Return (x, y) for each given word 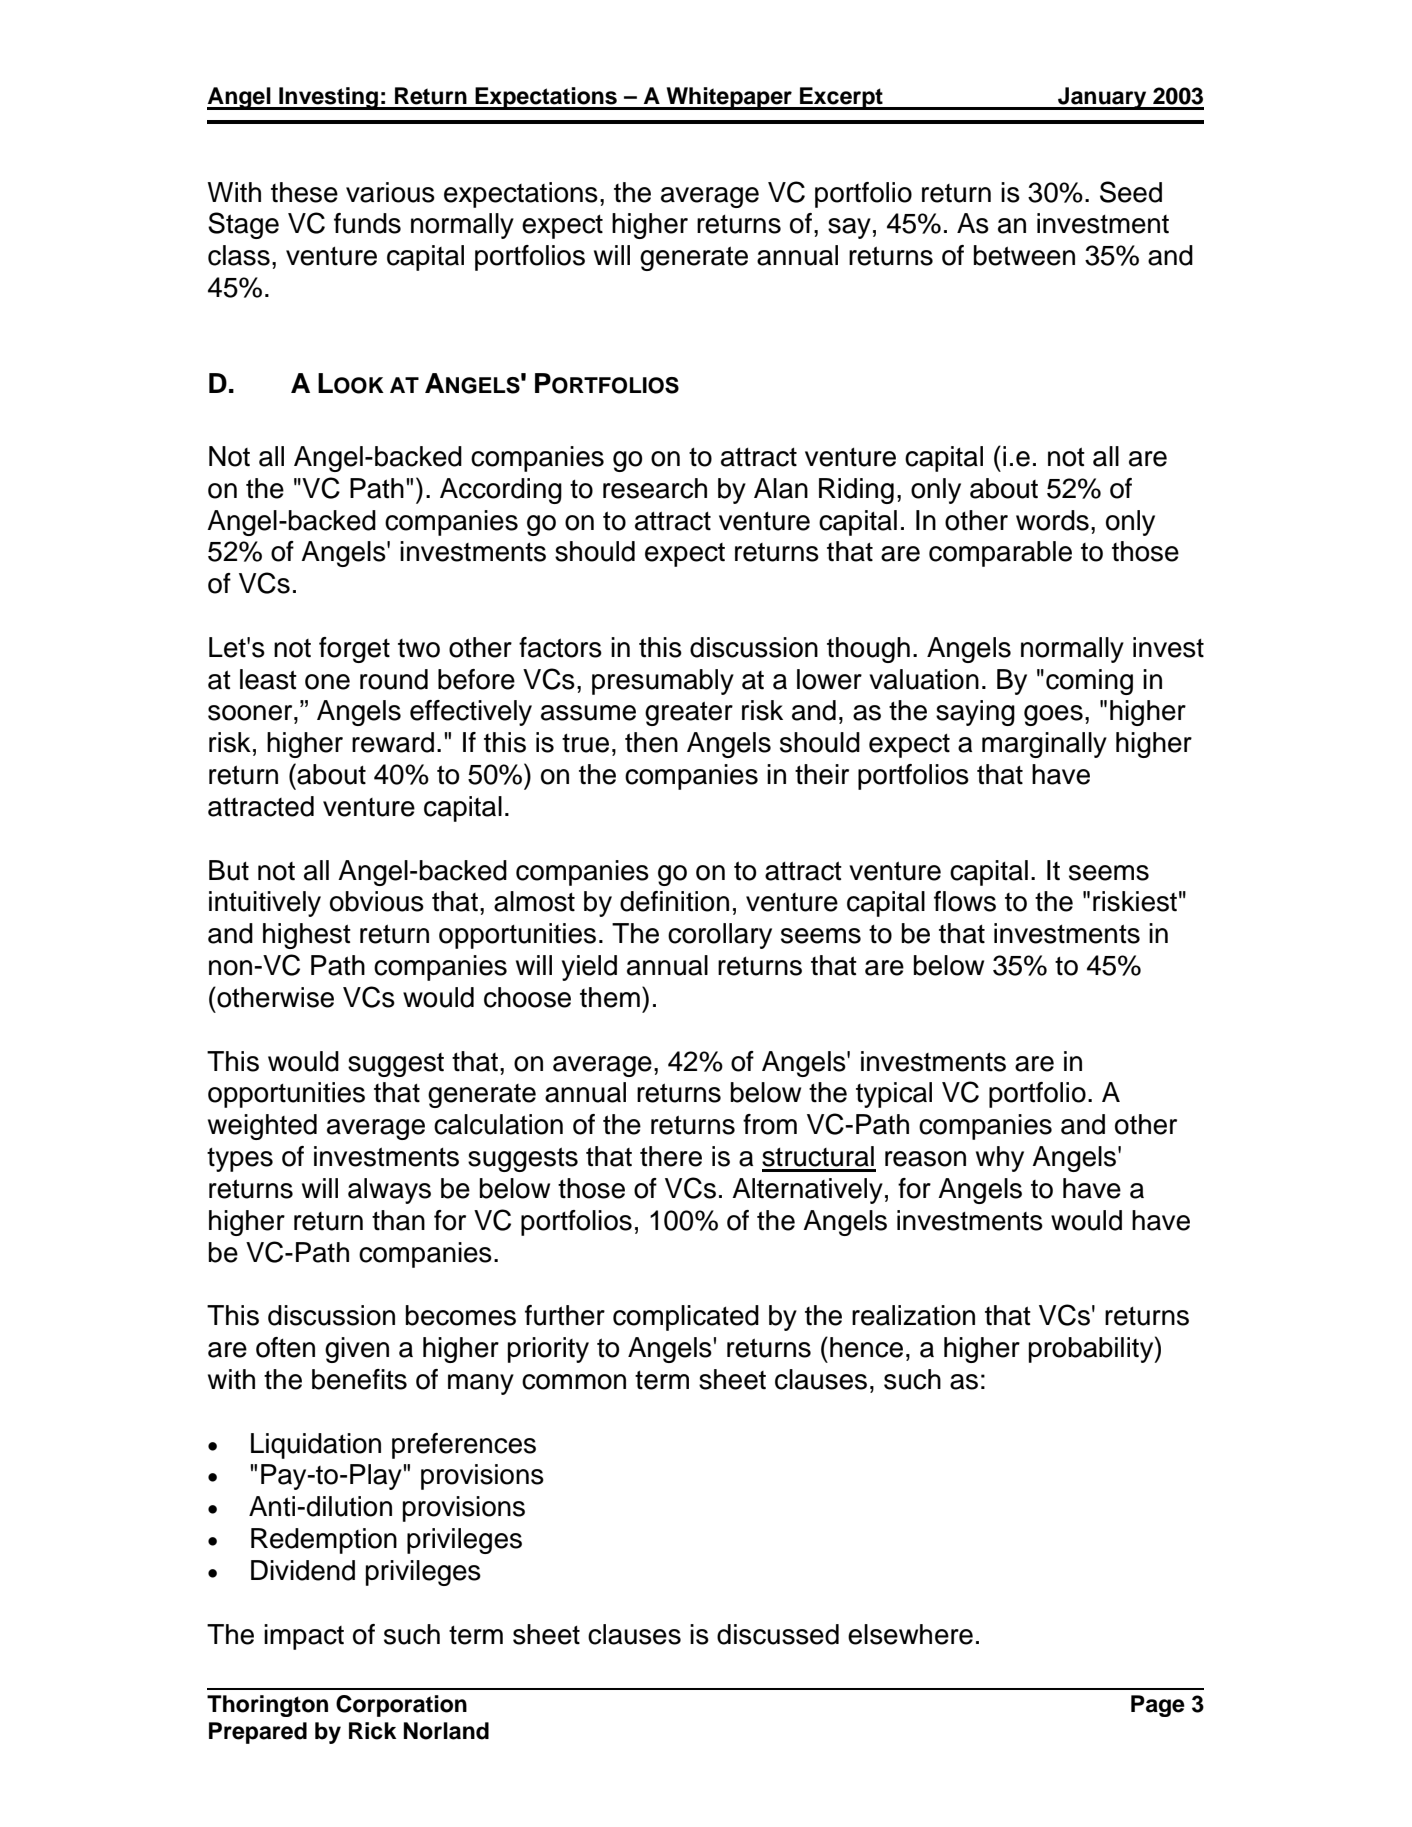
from (770, 1124)
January (1102, 98)
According (501, 491)
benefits (359, 1379)
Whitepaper (729, 98)
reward (393, 742)
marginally (1044, 745)
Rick (372, 1731)
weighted (262, 1127)
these (304, 192)
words (1052, 520)
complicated (686, 1318)
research (655, 488)
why (1000, 1159)
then (651, 742)
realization (913, 1315)
